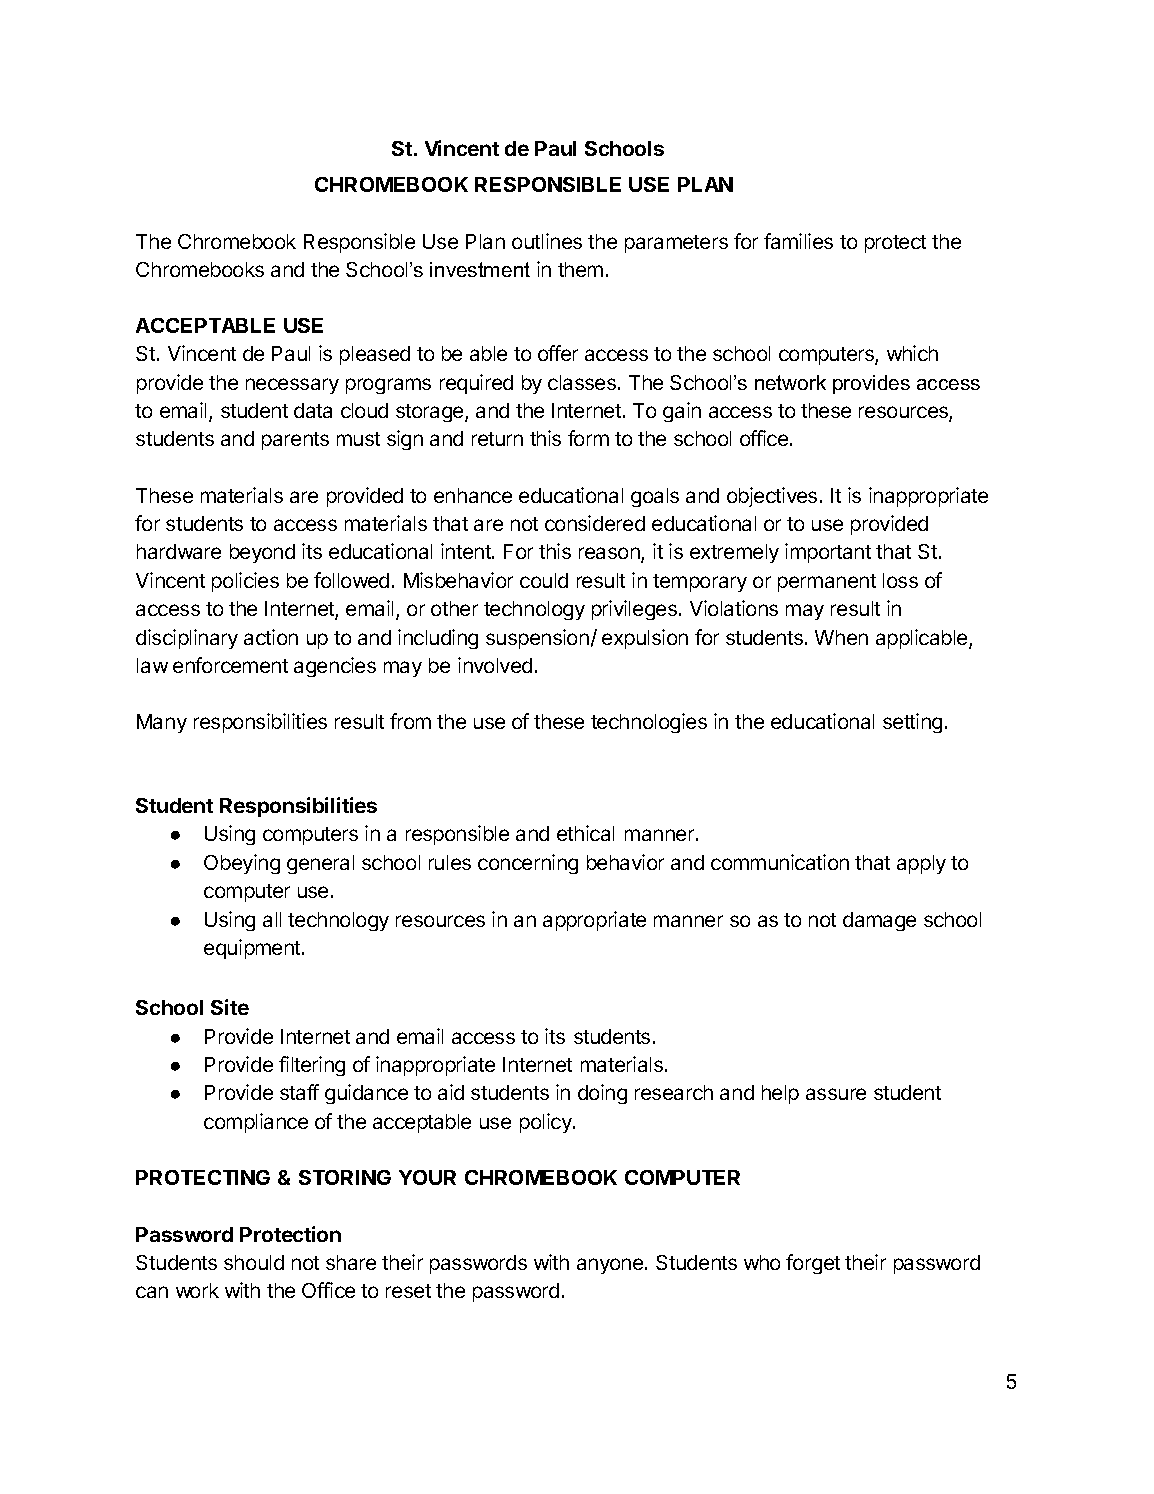 The width and height of the screenshot is (1154, 1494). Describe the element at coordinates (798, 241) in the screenshot. I see `families` at that location.
